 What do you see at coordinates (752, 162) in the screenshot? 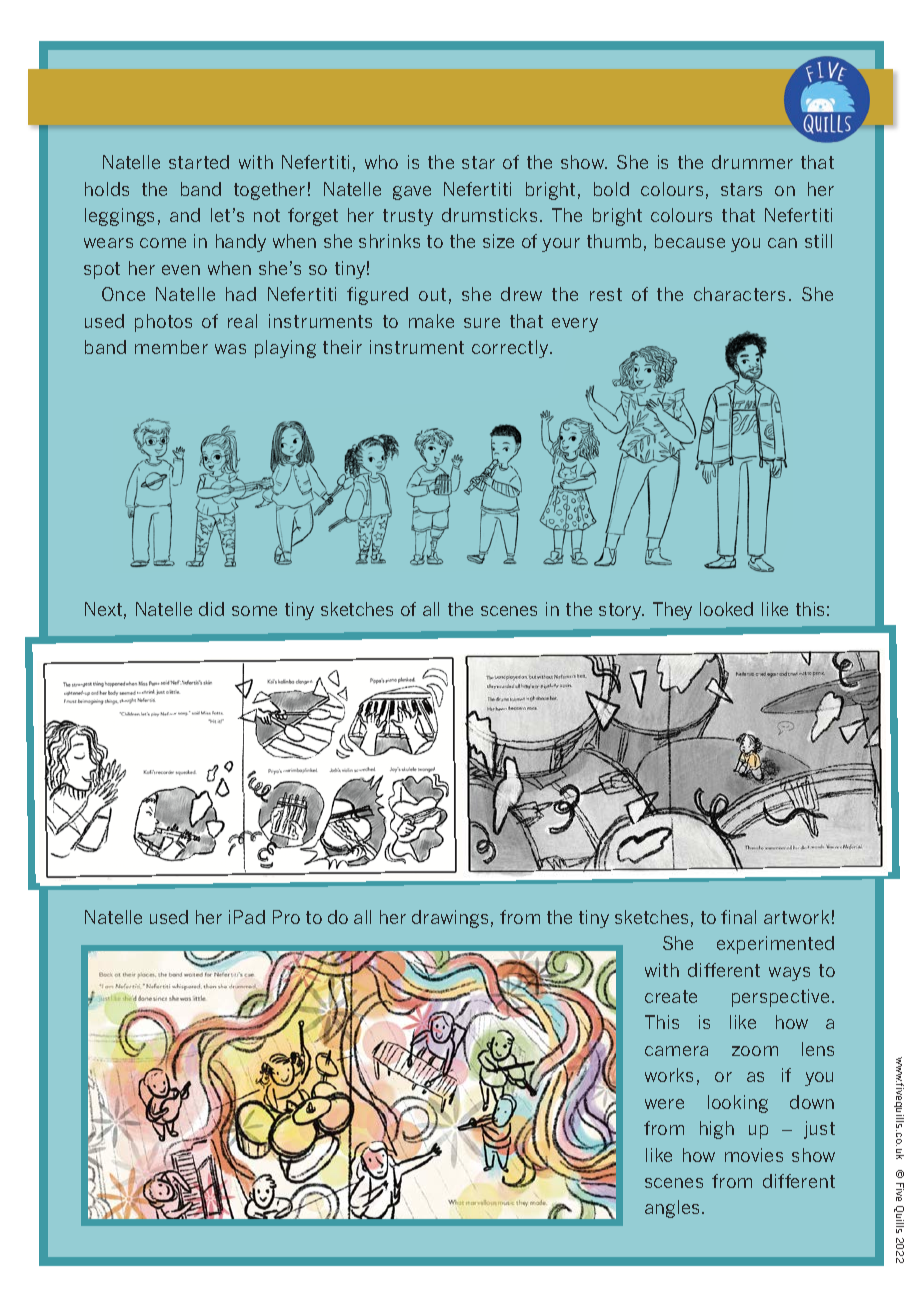
I see `drummer` at bounding box center [752, 162].
